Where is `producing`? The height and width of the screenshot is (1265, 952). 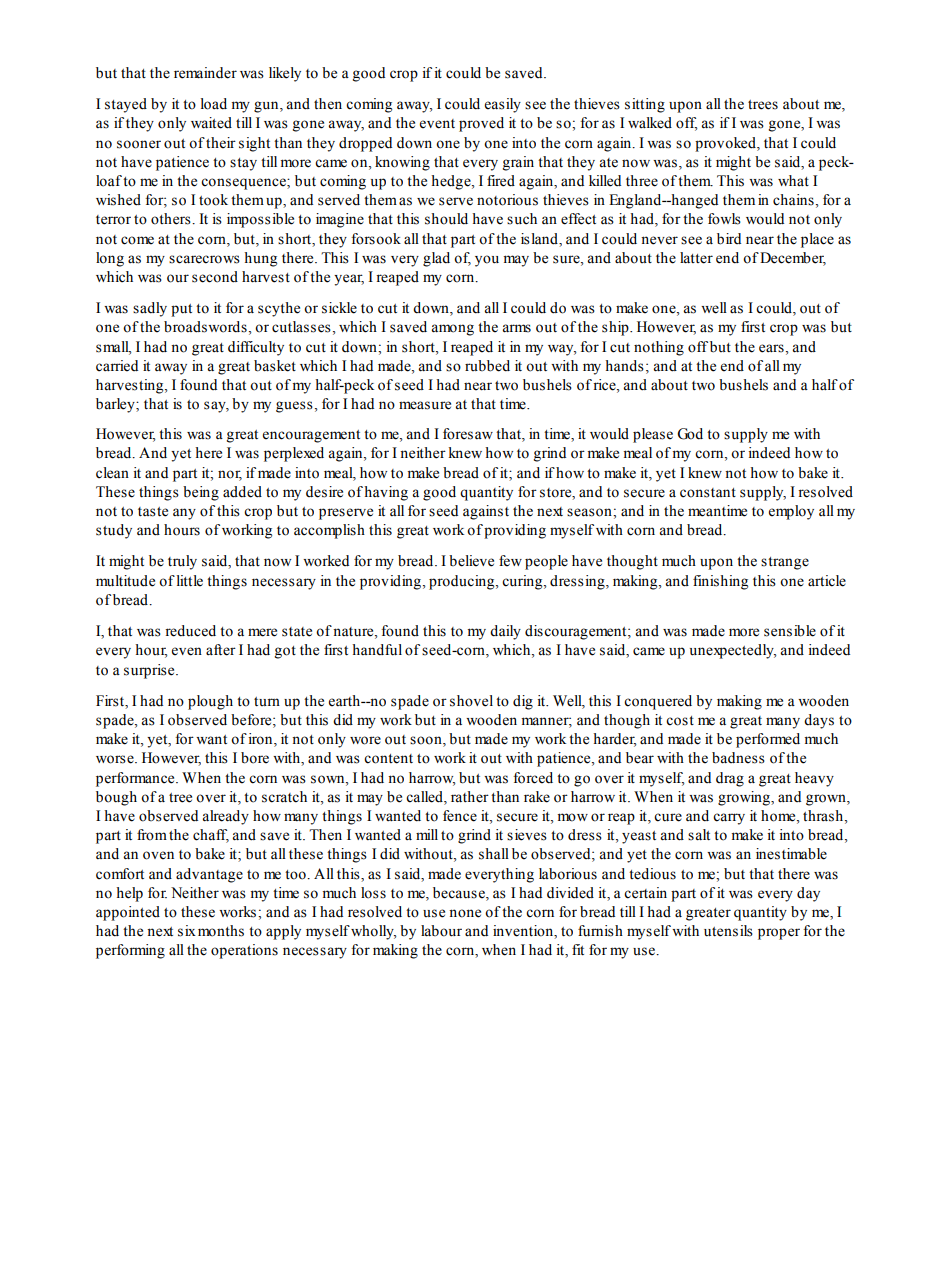 producing is located at coordinates (463, 582).
